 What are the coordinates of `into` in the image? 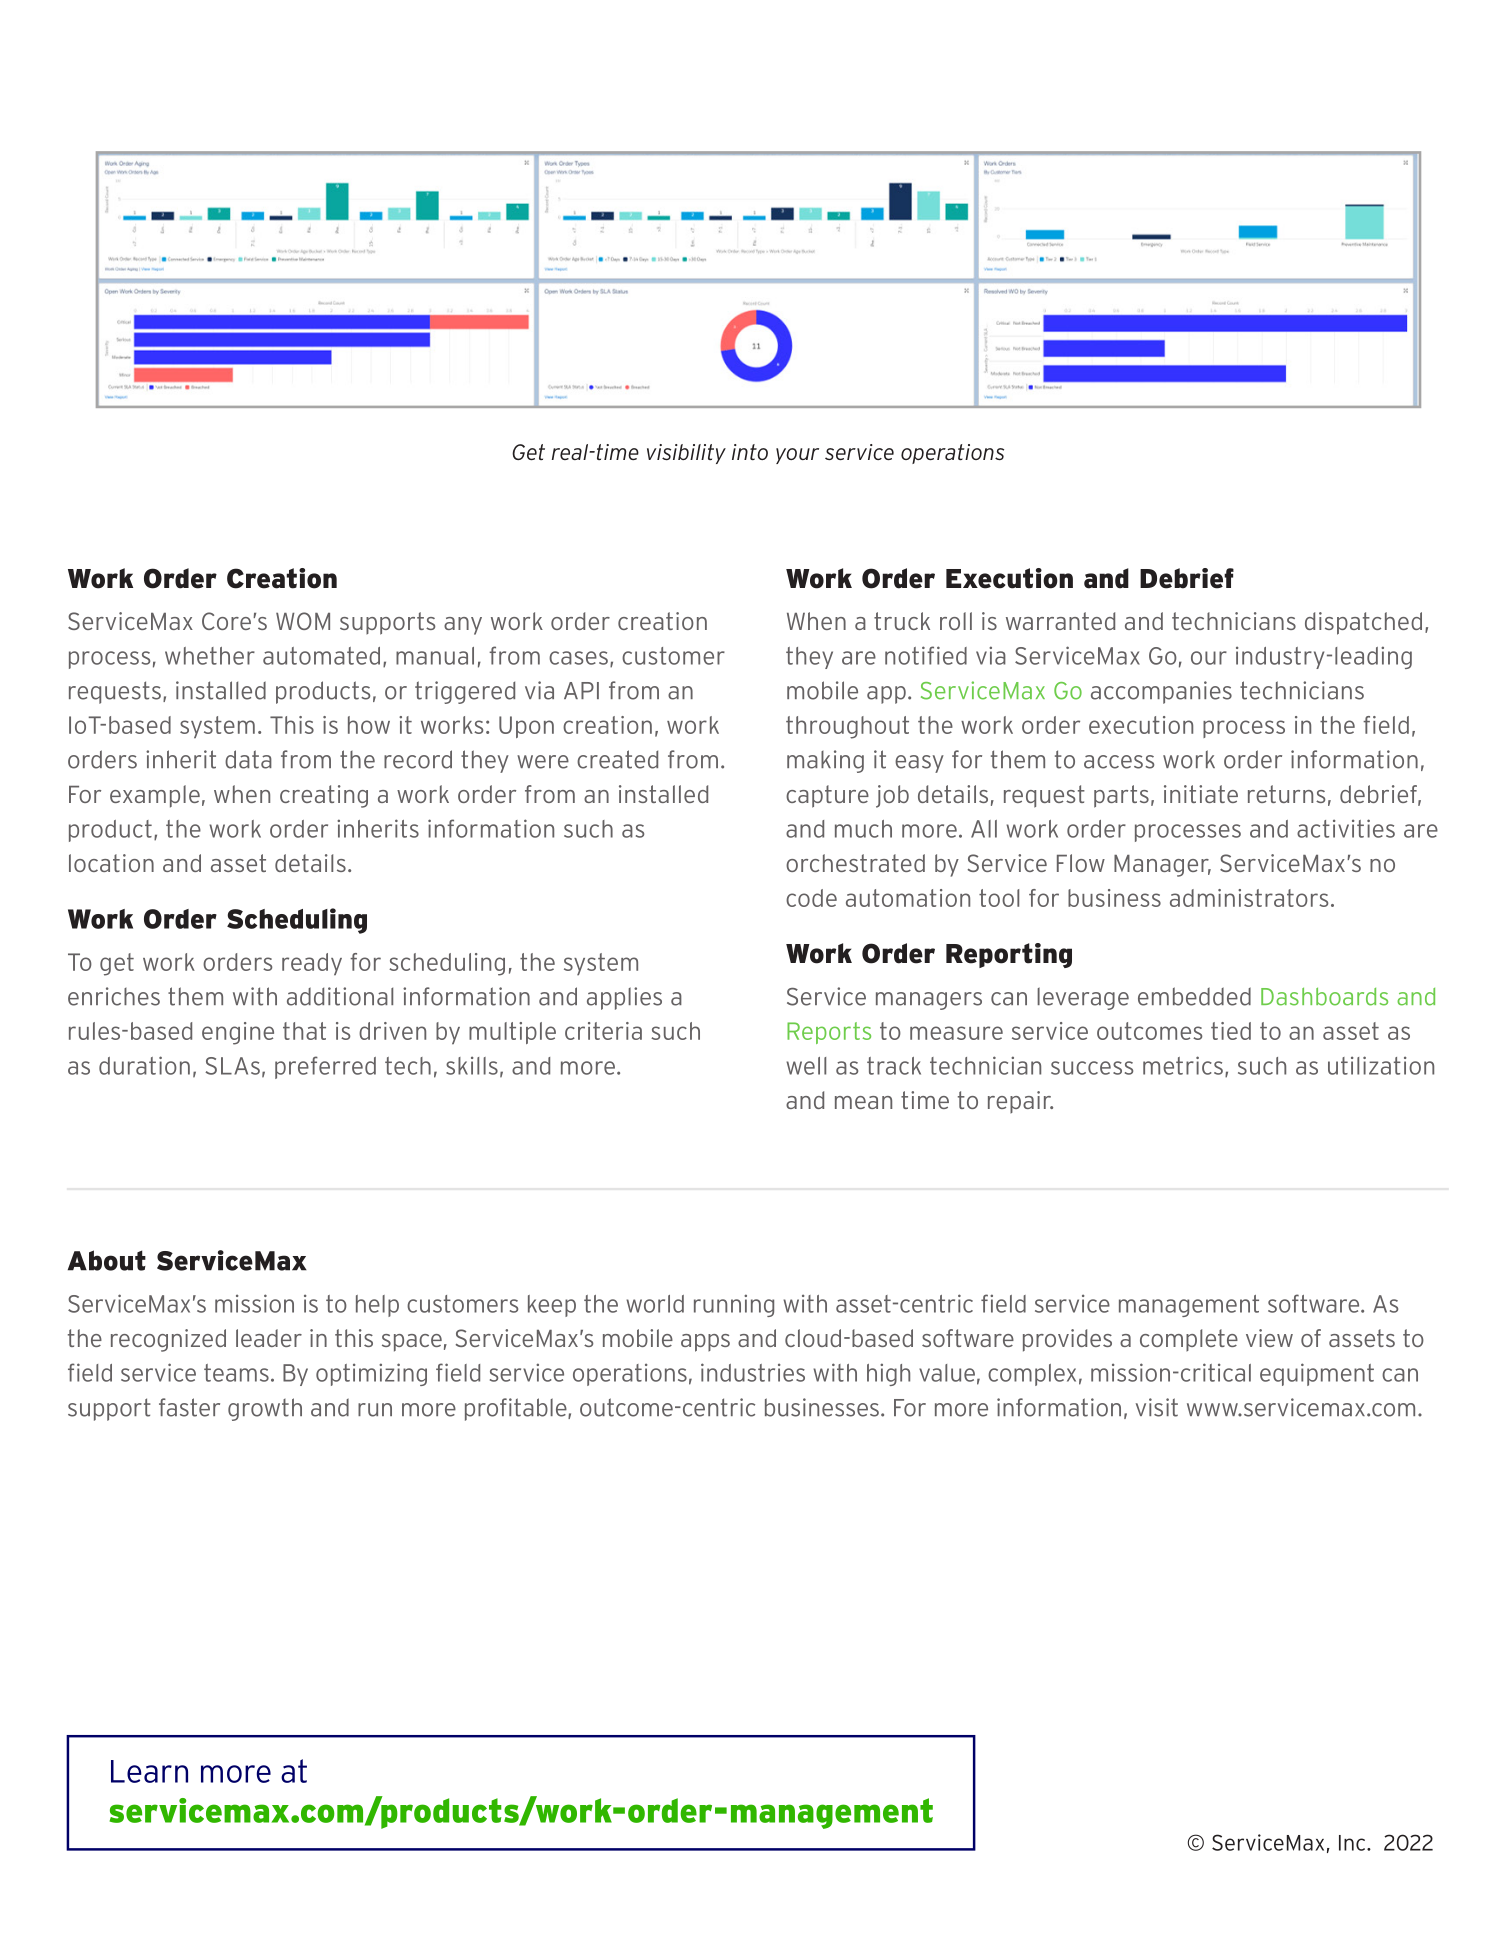 It's located at (750, 452).
